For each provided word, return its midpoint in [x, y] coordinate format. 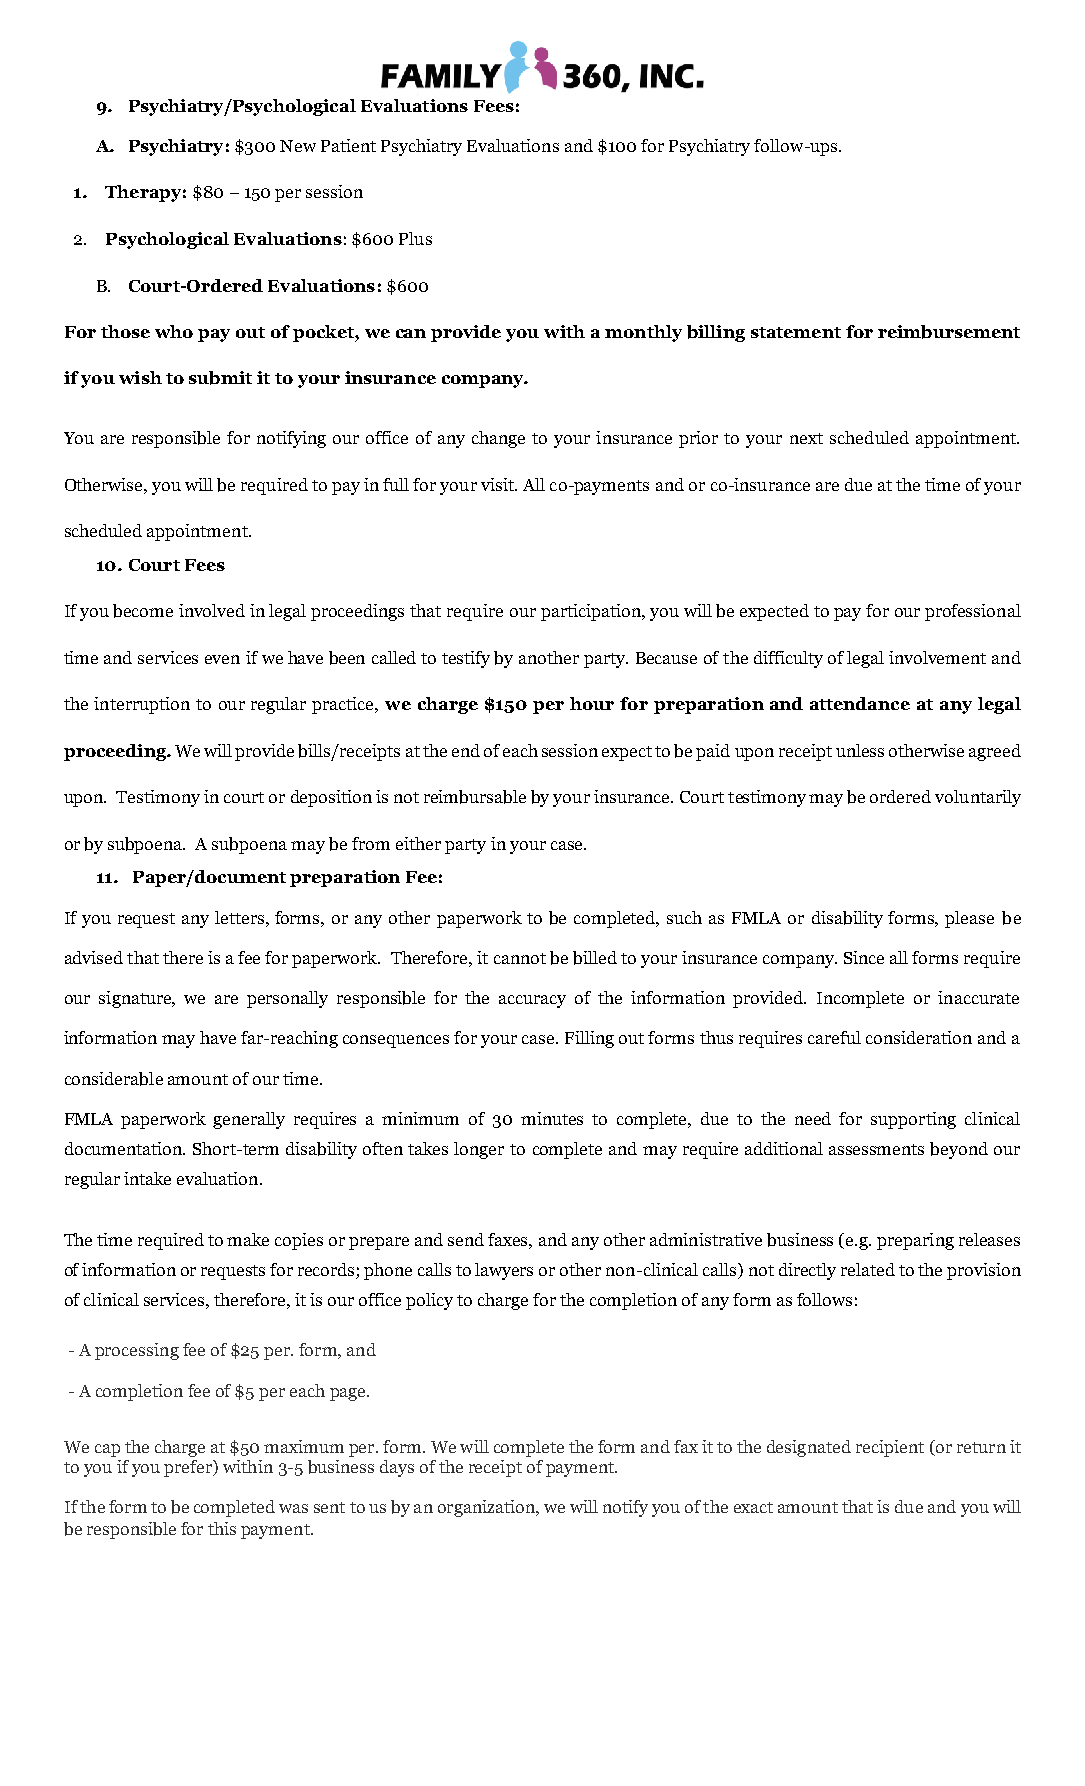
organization [488, 1508]
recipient [890, 1448]
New [298, 146]
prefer [189, 1468]
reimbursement [949, 332]
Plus [415, 238]
